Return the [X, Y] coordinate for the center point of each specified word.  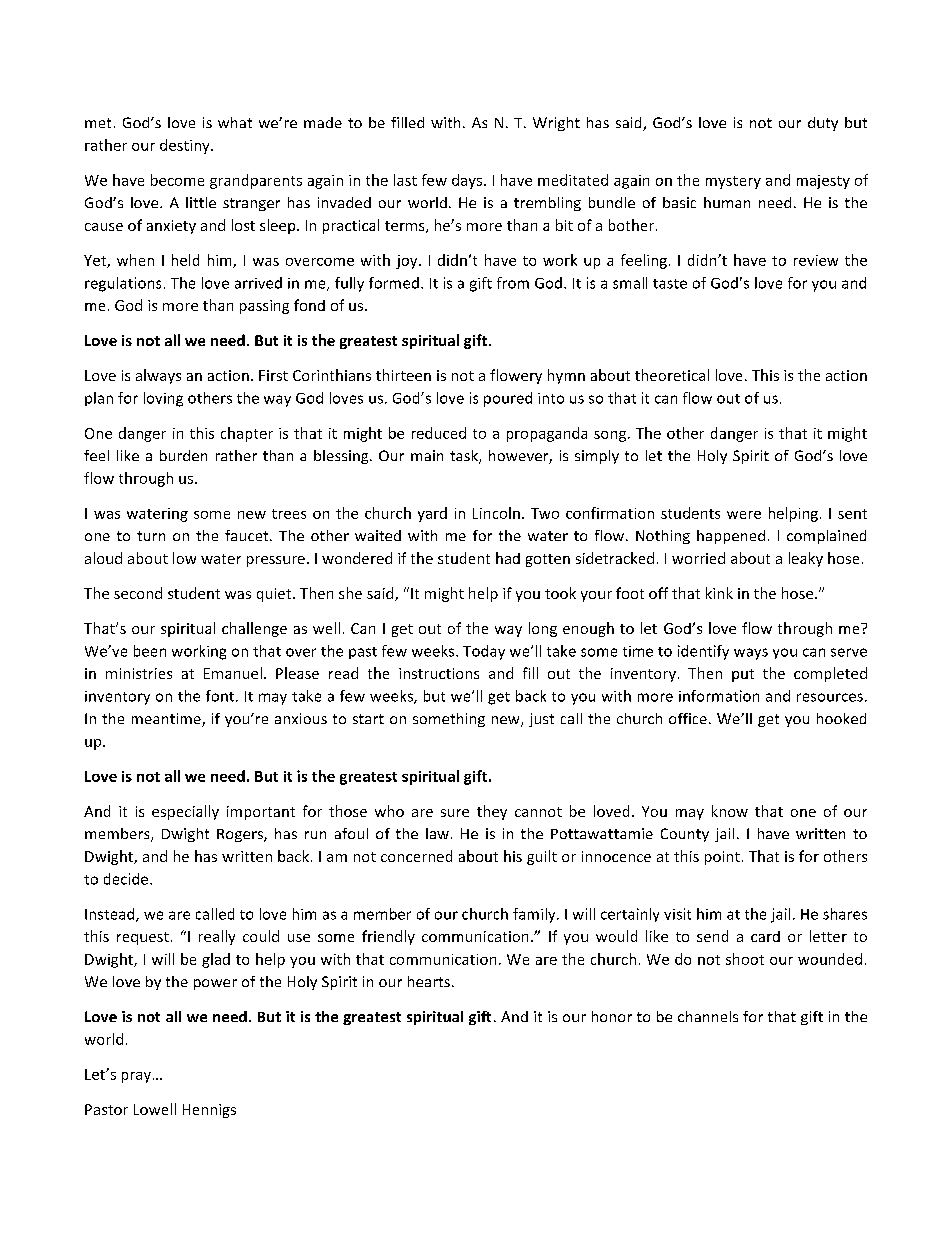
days [468, 181]
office [688, 718]
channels [708, 1016]
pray [138, 1077]
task [465, 457]
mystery [733, 182]
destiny [186, 146]
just [541, 720]
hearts [429, 981]
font [221, 696]
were [744, 515]
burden [183, 455]
